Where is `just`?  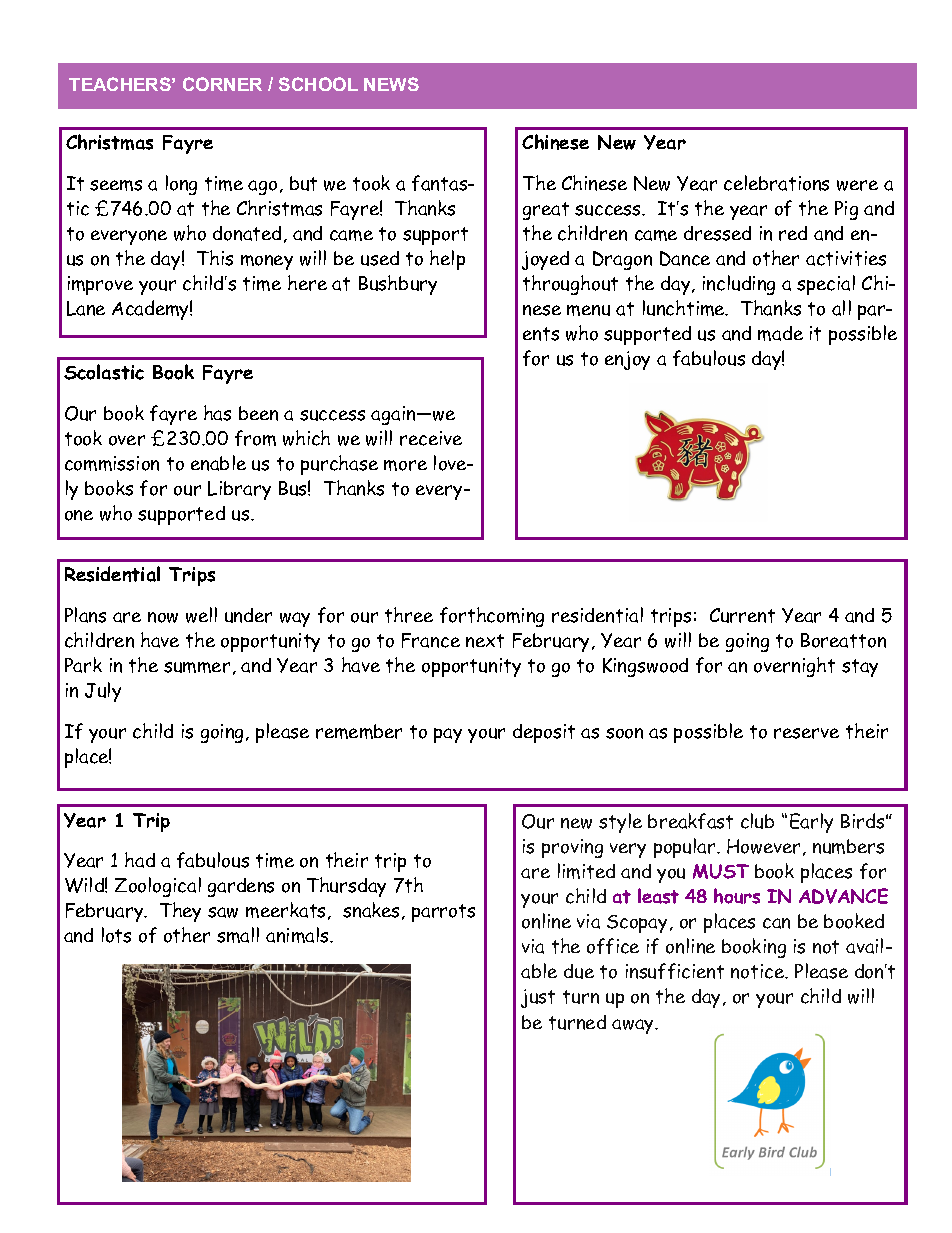 just is located at coordinates (538, 998).
